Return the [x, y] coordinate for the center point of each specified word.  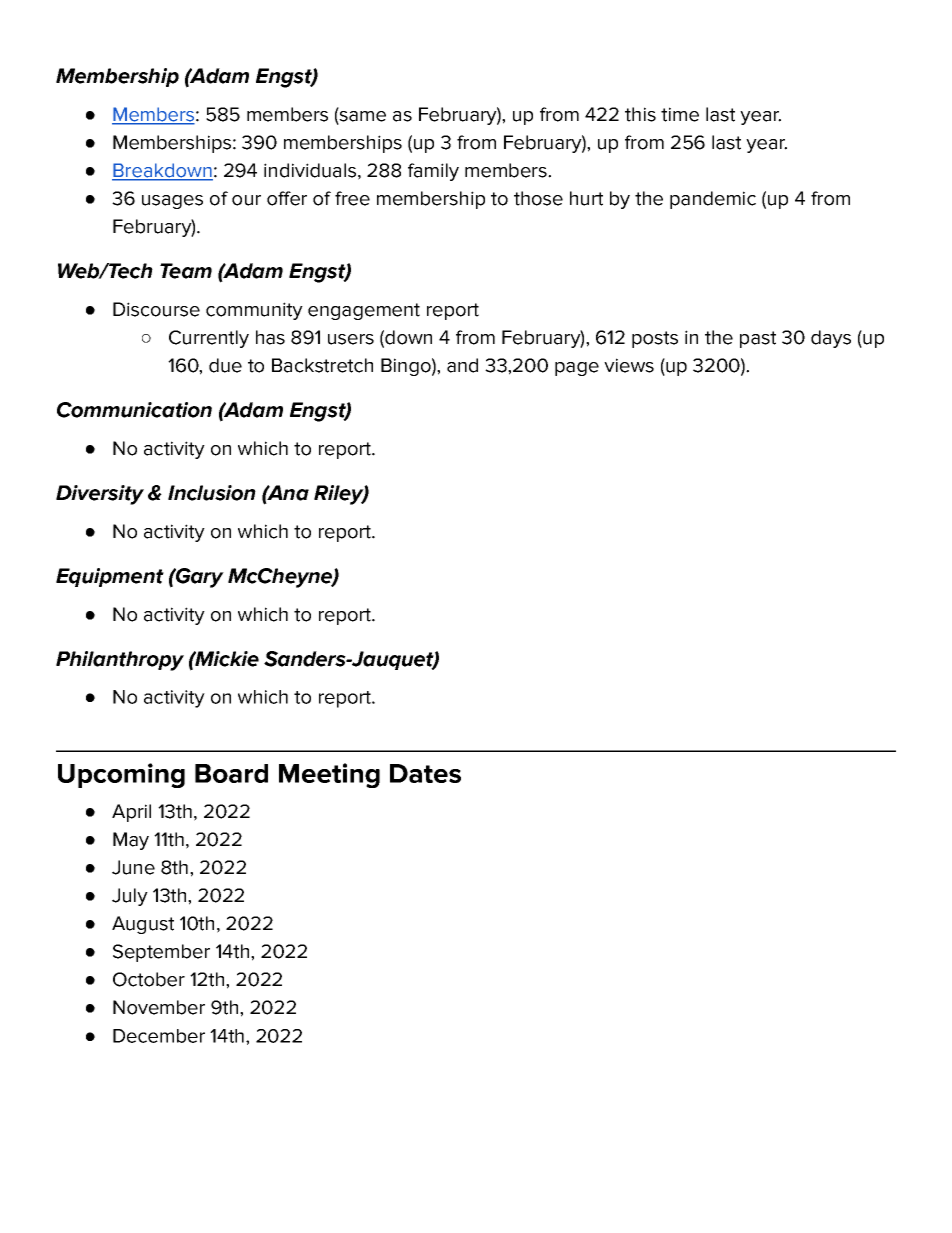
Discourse [156, 309]
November [159, 1007]
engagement [364, 311]
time [680, 114]
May [131, 841]
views [629, 365]
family [433, 172]
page [577, 369]
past [758, 339]
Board [231, 773]
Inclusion [212, 493]
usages [172, 202]
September [161, 953]
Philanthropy [120, 661]
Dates [425, 773]
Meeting [329, 775]
